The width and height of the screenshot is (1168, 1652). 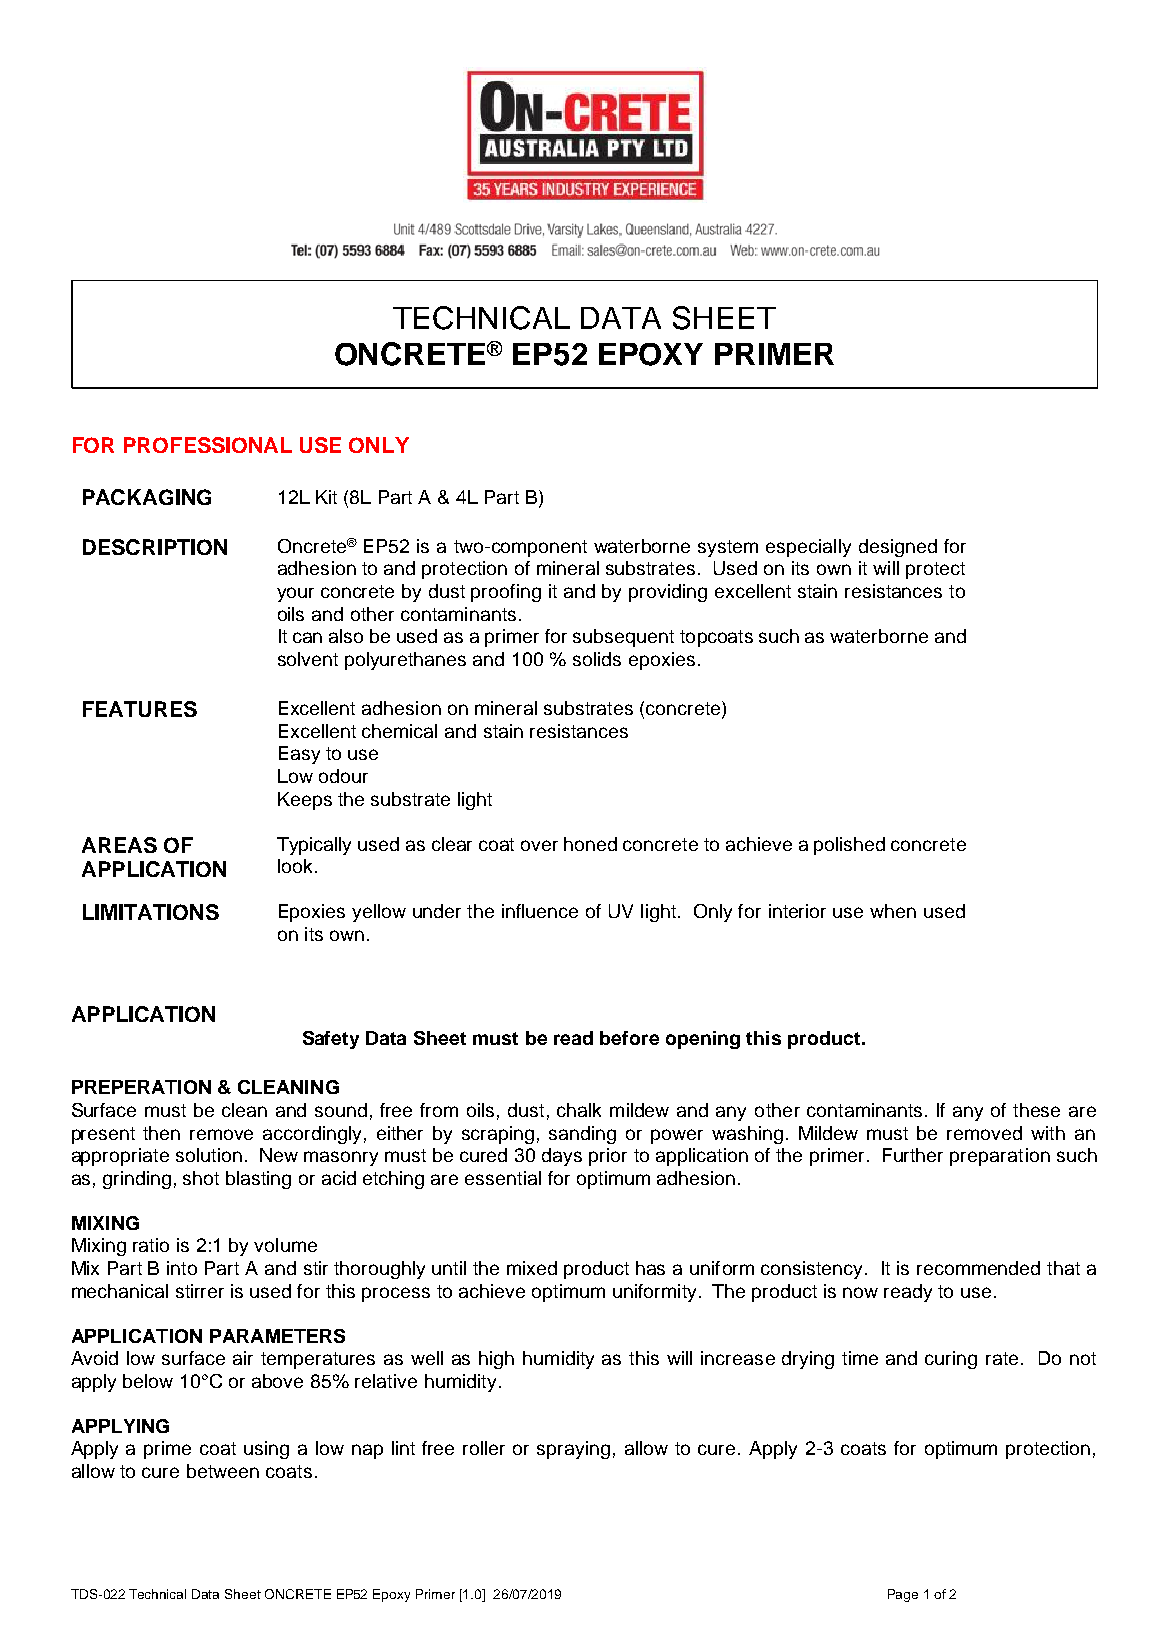 I want to click on these, so click(x=1036, y=1110).
